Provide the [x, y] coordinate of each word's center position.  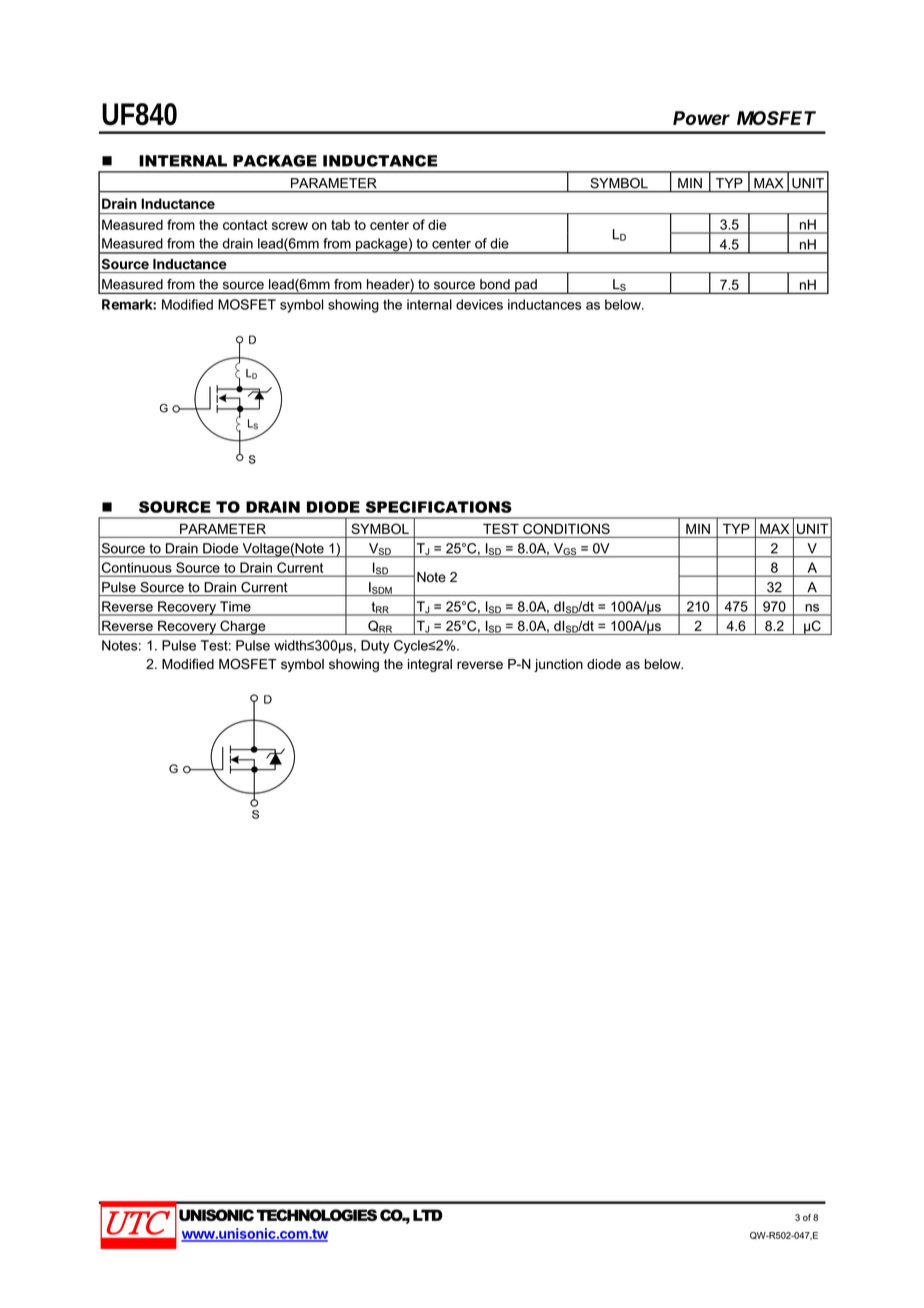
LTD [428, 1215]
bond [495, 284]
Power [701, 118]
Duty [375, 647]
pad [526, 286]
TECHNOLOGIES [316, 1215]
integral [430, 665]
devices [479, 304]
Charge [243, 627]
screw [290, 226]
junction [558, 665]
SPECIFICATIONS [439, 507]
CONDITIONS [566, 528]
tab [340, 224]
